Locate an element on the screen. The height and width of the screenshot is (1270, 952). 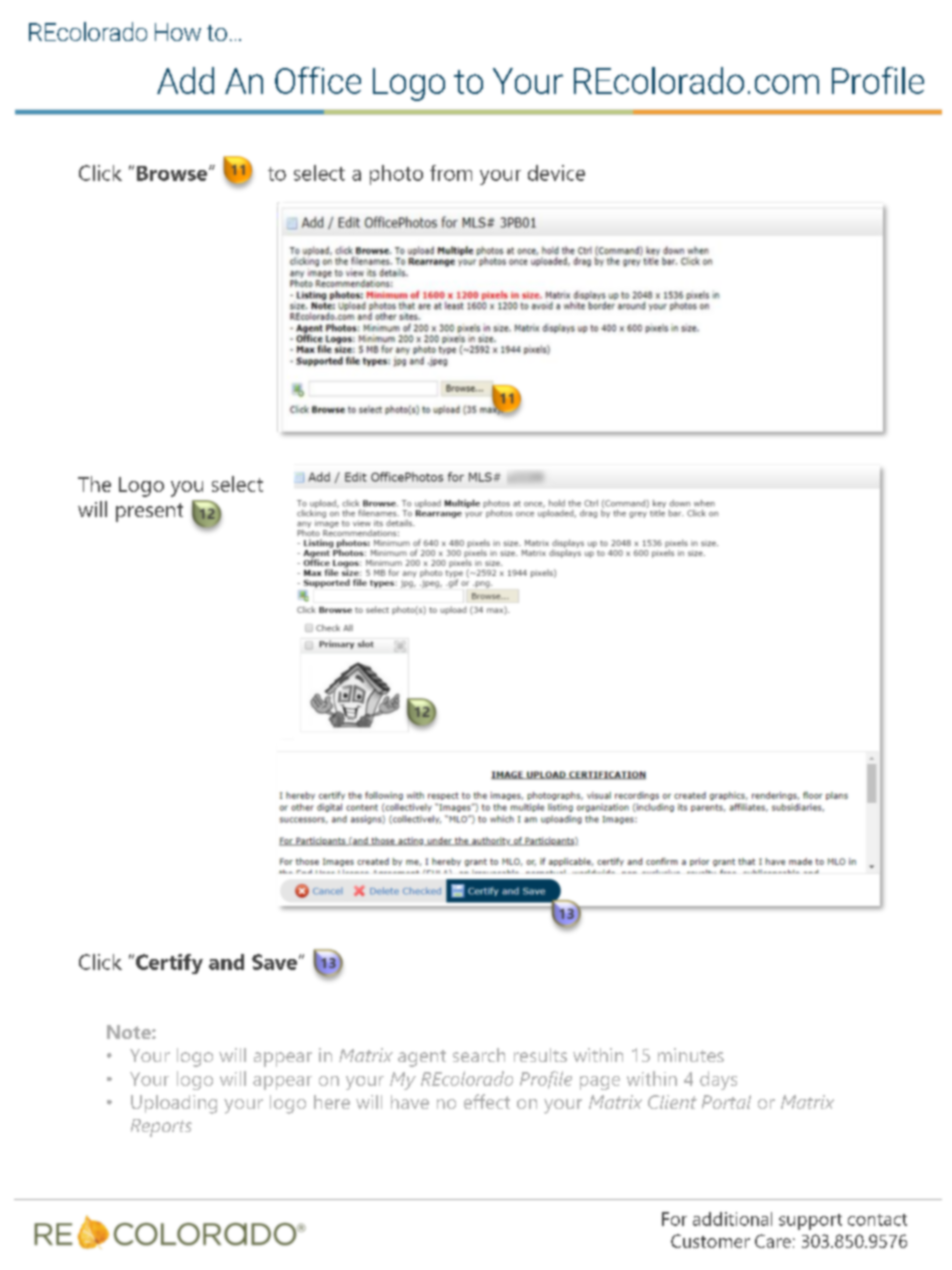
minutes is located at coordinates (691, 1055).
